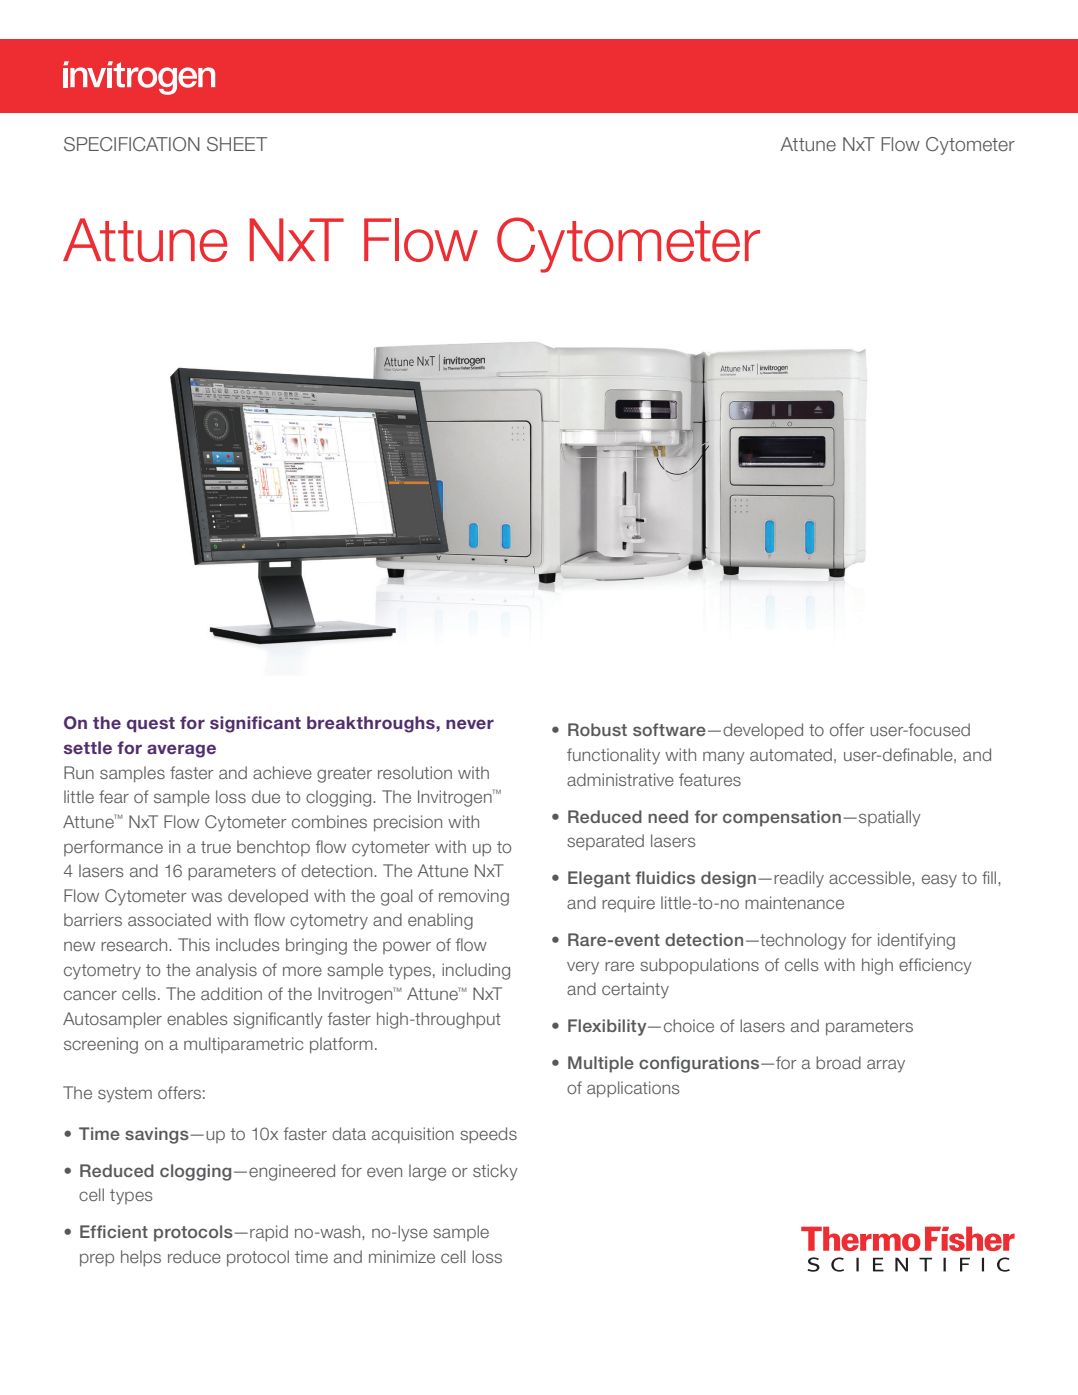 The height and width of the screenshot is (1395, 1078). What do you see at coordinates (886, 1066) in the screenshot?
I see `array` at bounding box center [886, 1066].
